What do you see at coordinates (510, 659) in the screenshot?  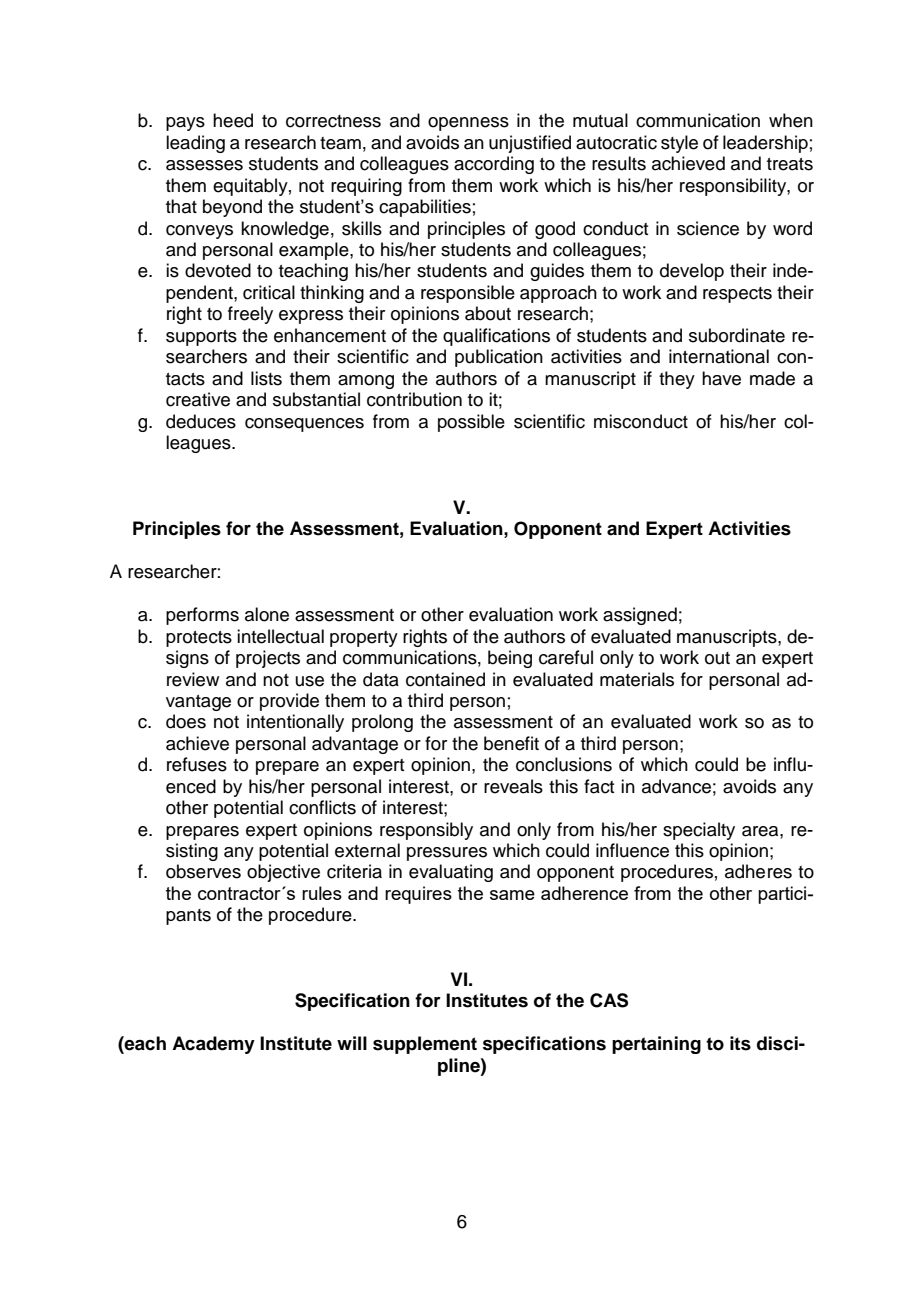 I see `being` at bounding box center [510, 659].
